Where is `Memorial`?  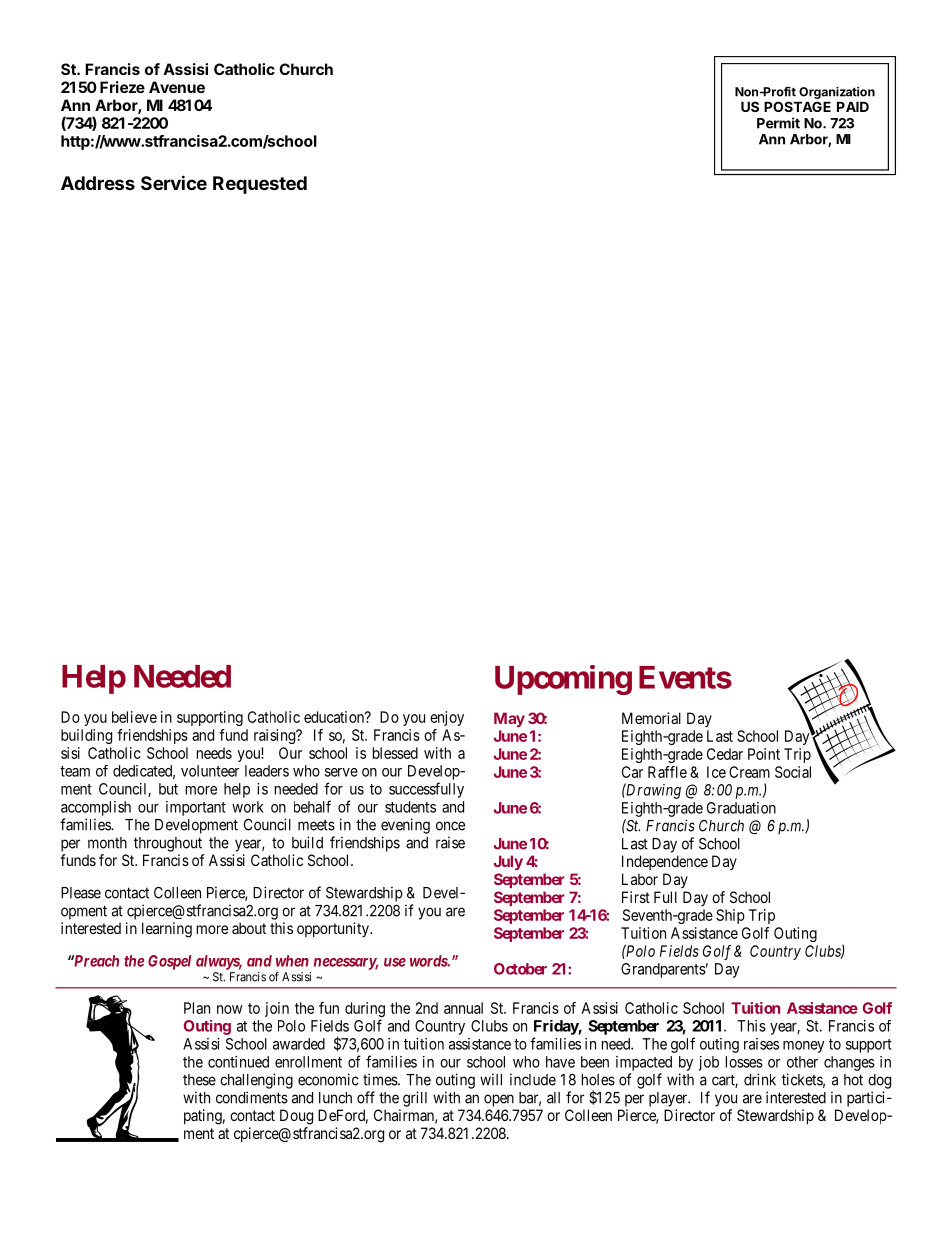
Memorial is located at coordinates (651, 718).
